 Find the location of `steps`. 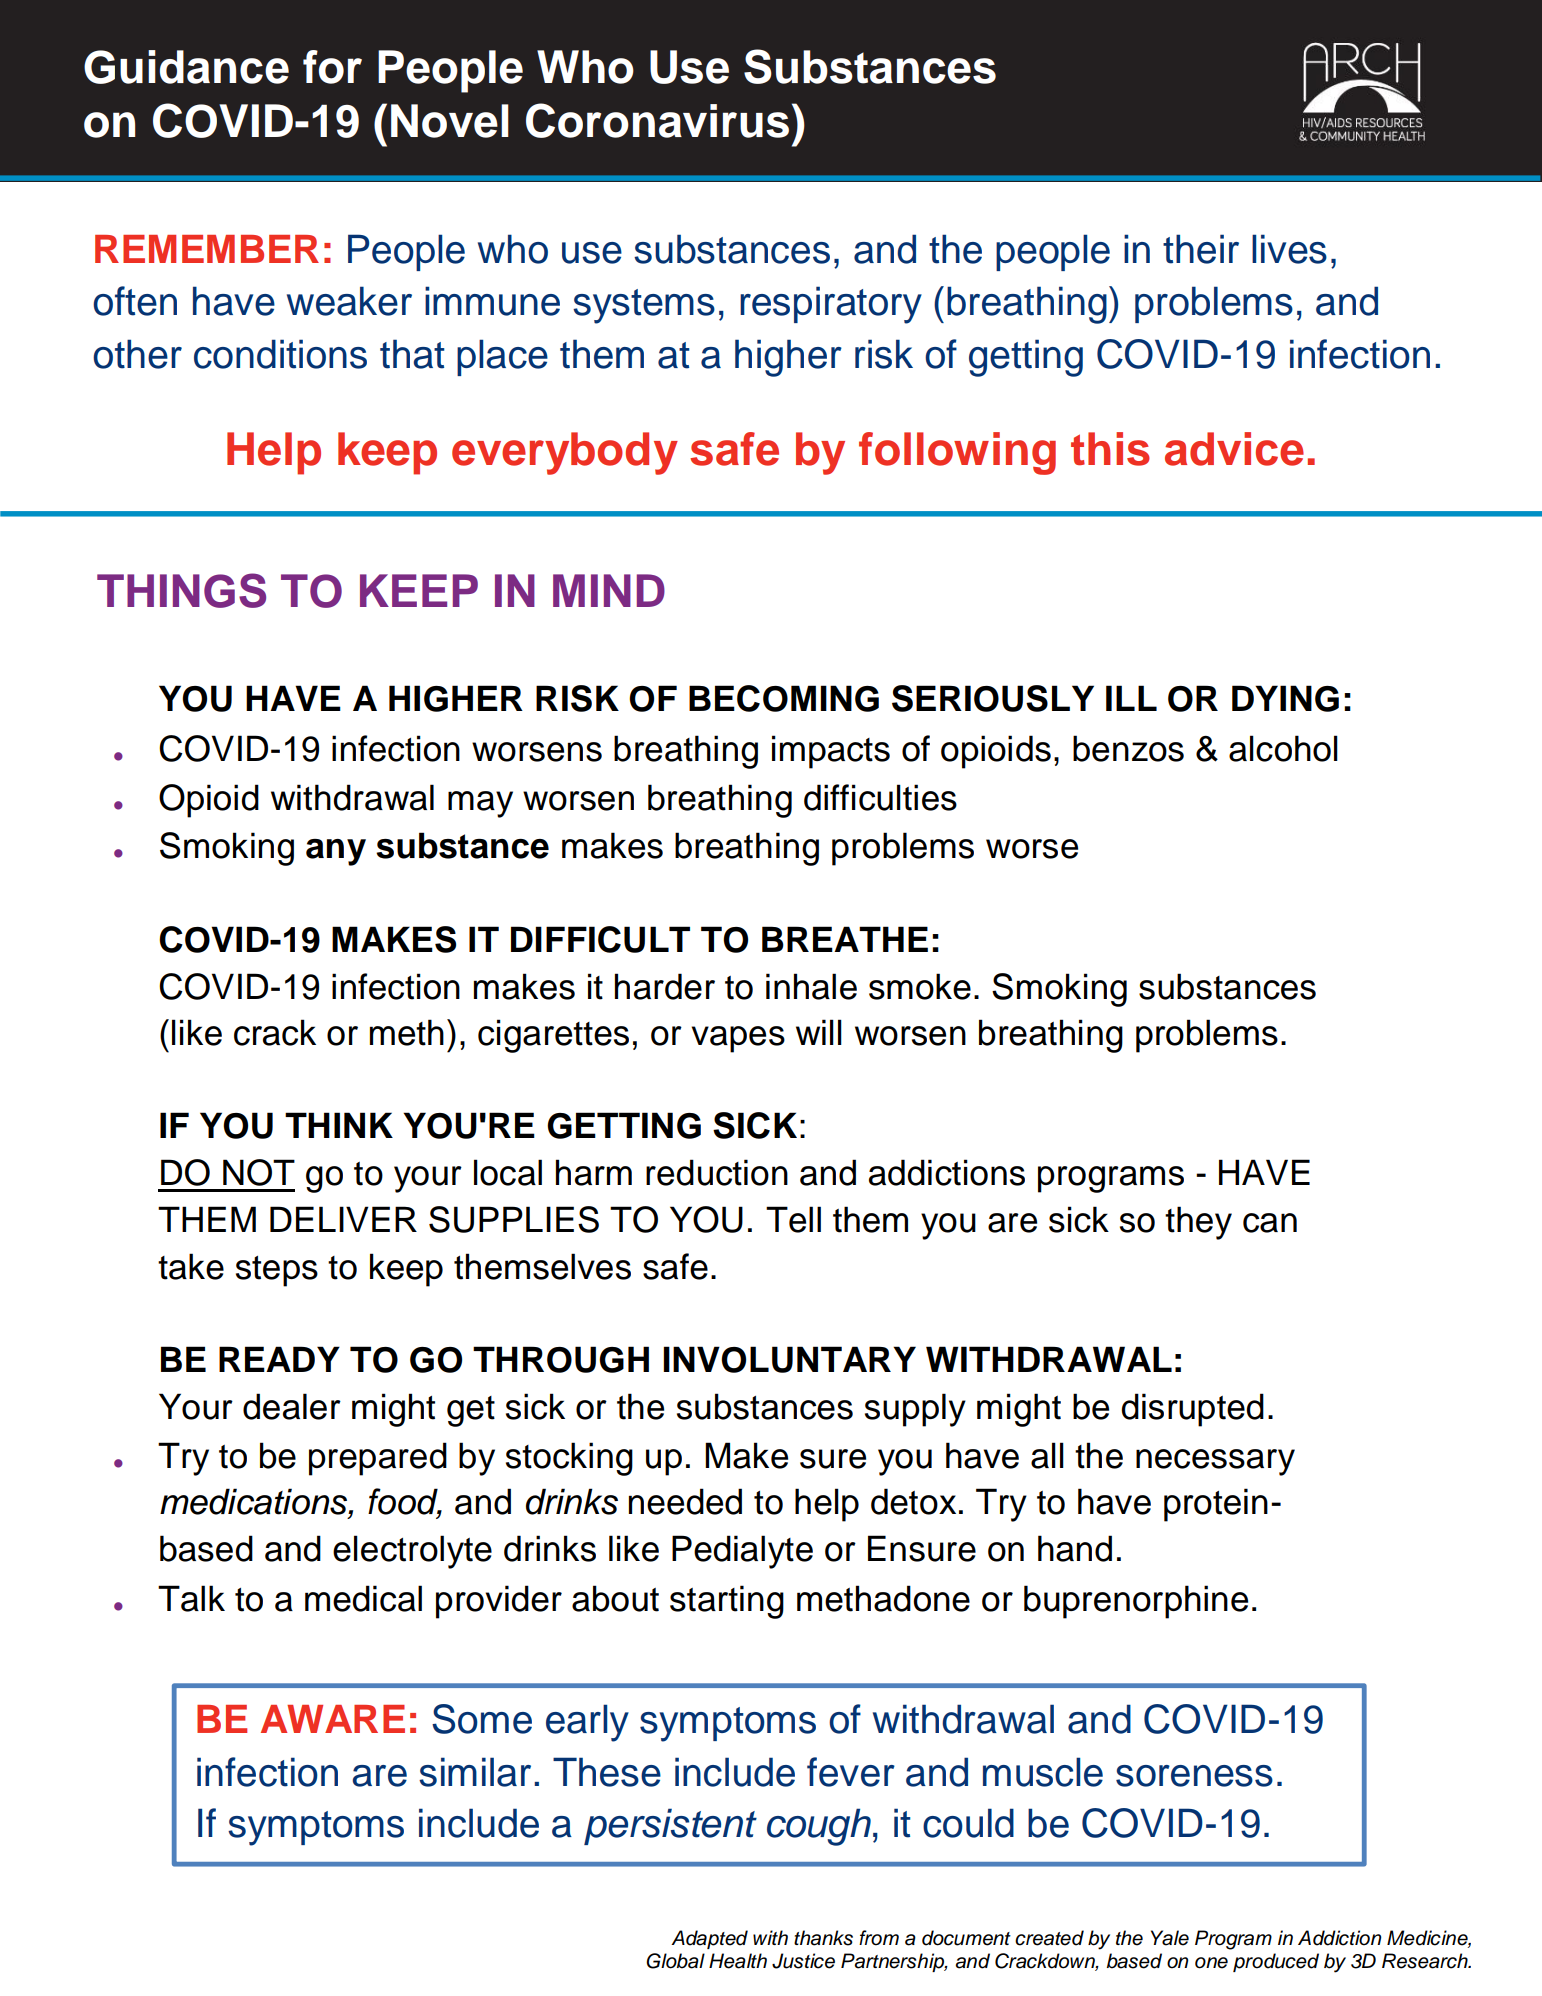

steps is located at coordinates (277, 1271).
